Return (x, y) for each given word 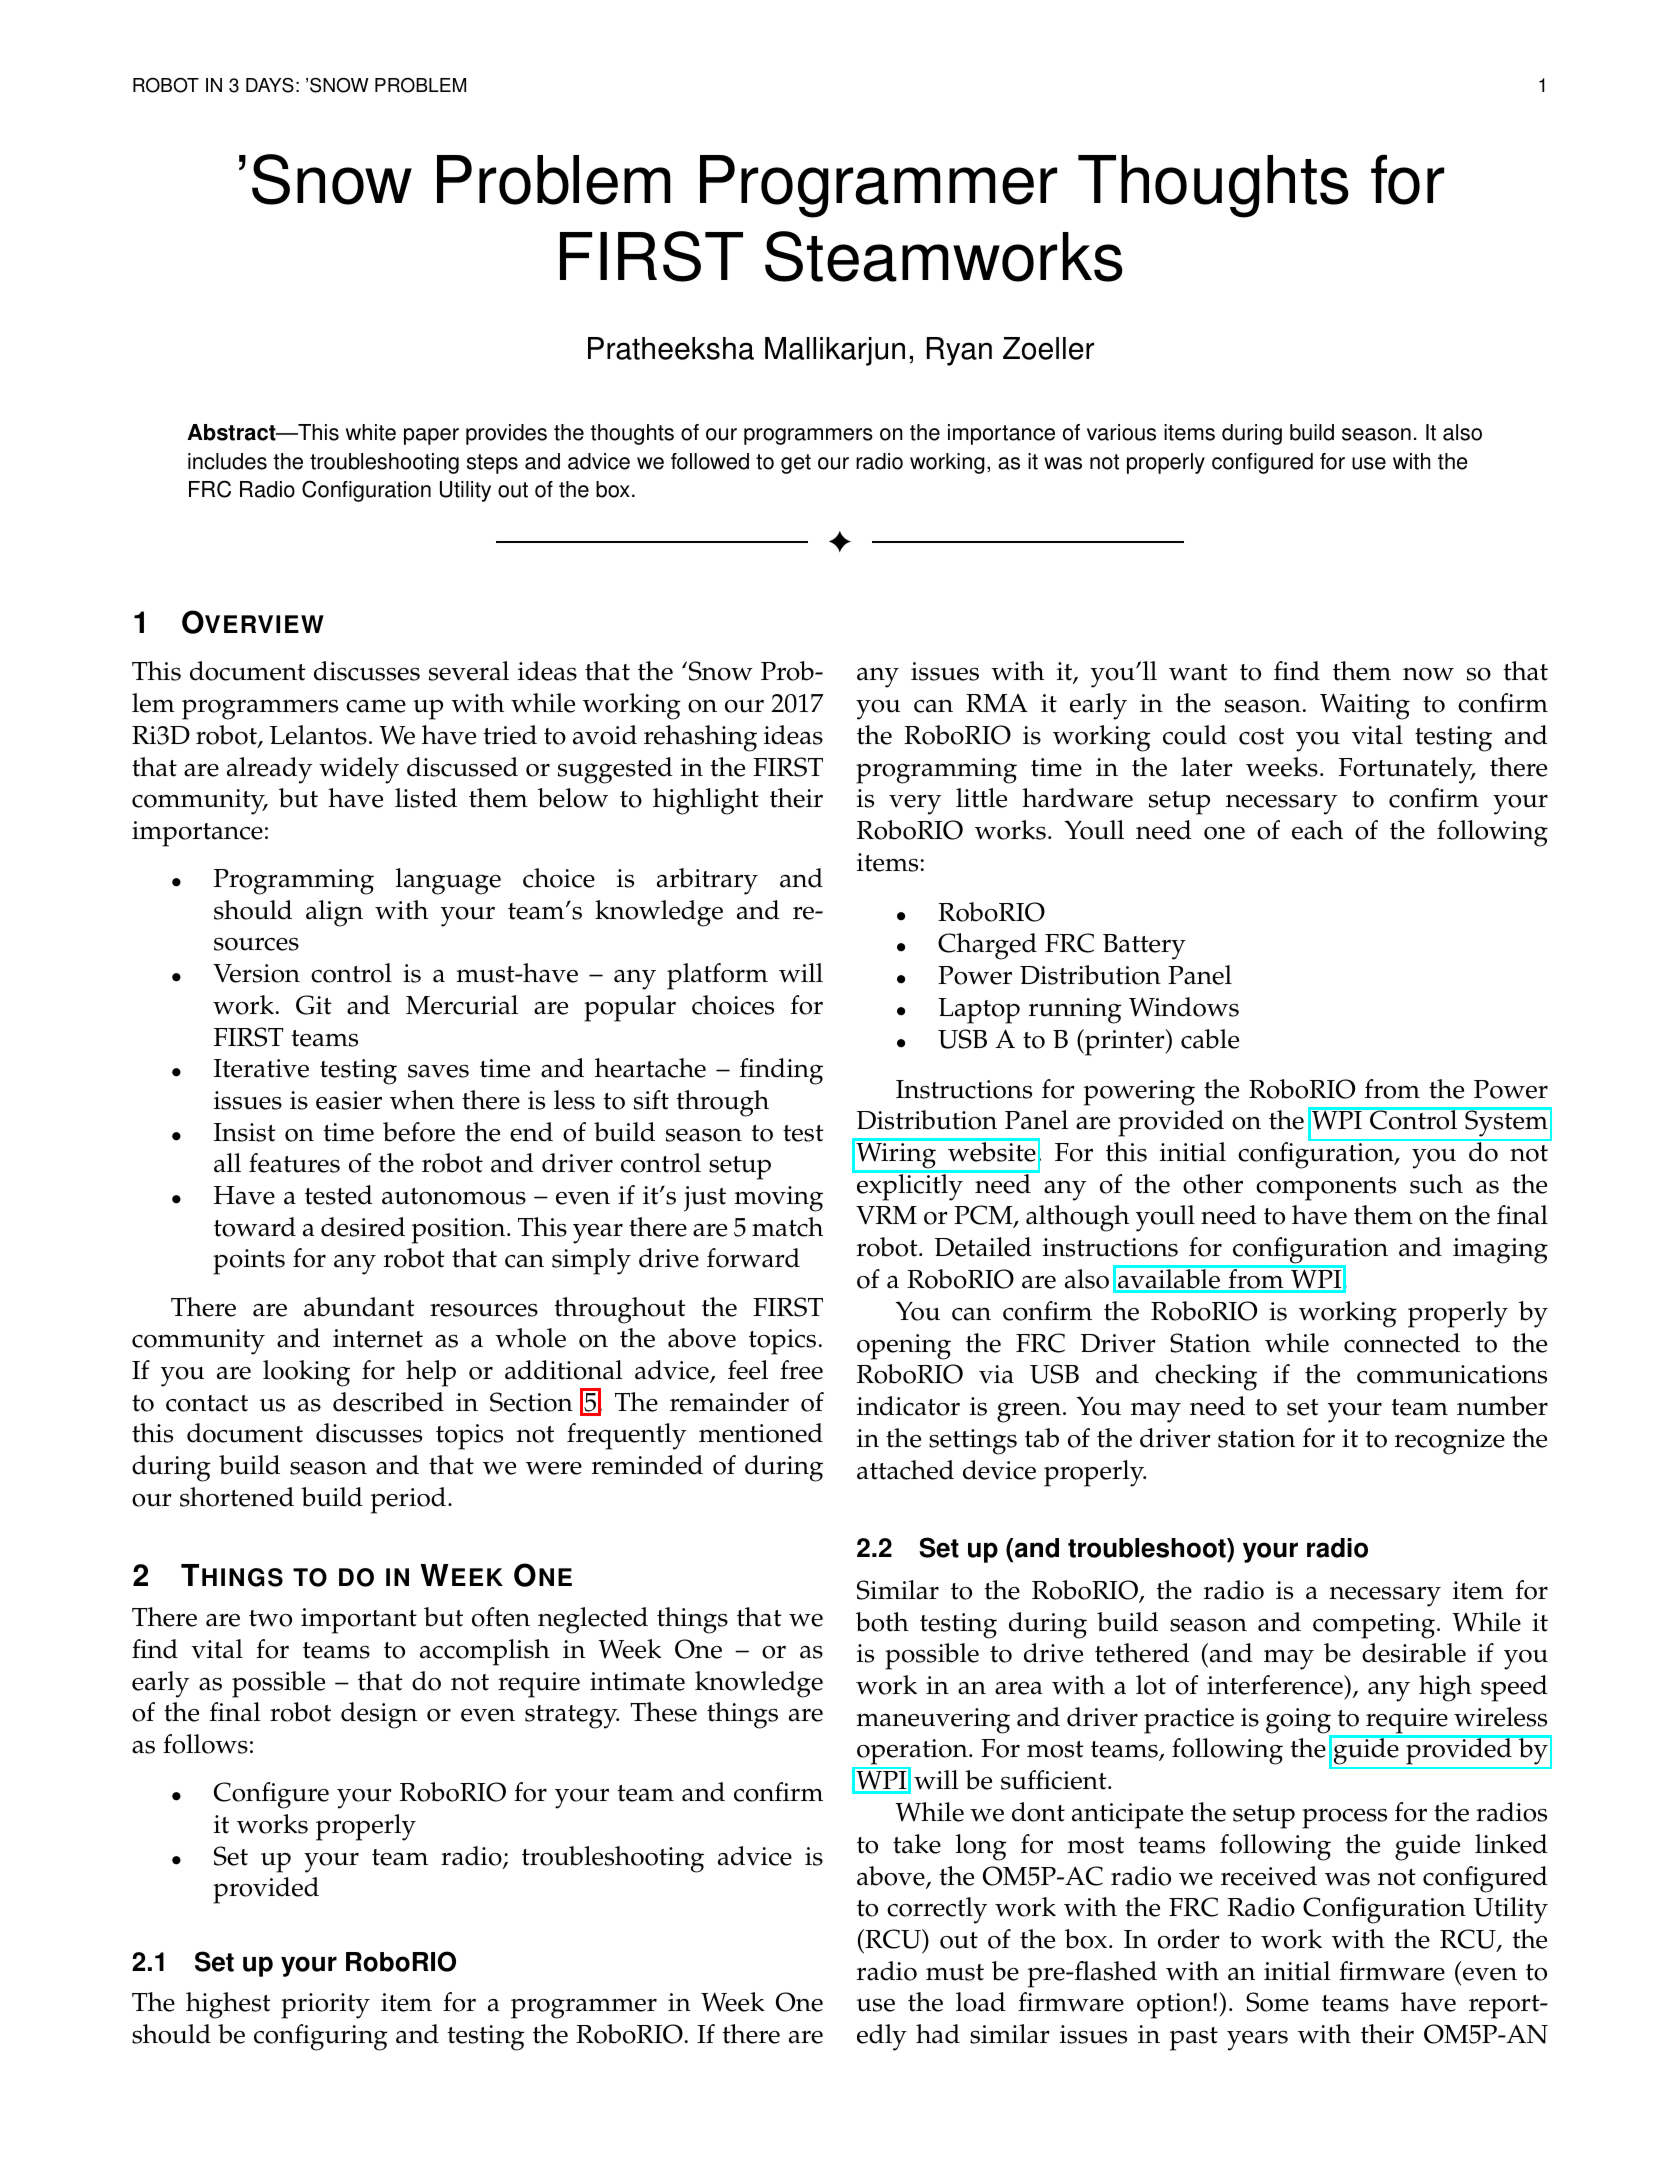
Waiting (1365, 706)
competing (1374, 1626)
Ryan (959, 351)
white (371, 432)
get (796, 464)
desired (363, 1227)
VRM (886, 1215)
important (359, 1621)
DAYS (270, 85)
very (915, 805)
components (1326, 1189)
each (1317, 830)
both (882, 1622)
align (334, 913)
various (1121, 432)
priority (325, 2006)
